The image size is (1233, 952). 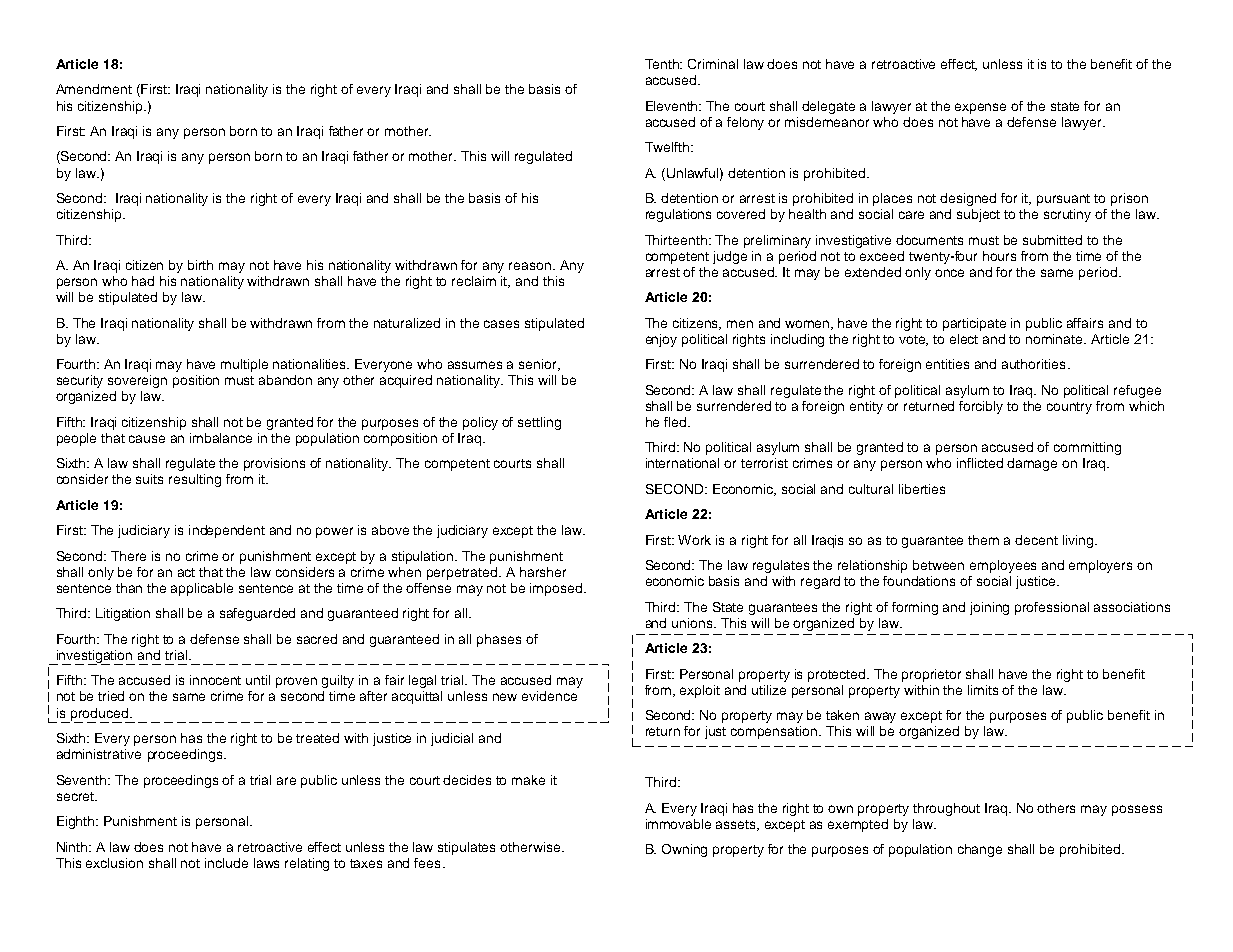 I want to click on Eleventh, so click(x=673, y=106).
